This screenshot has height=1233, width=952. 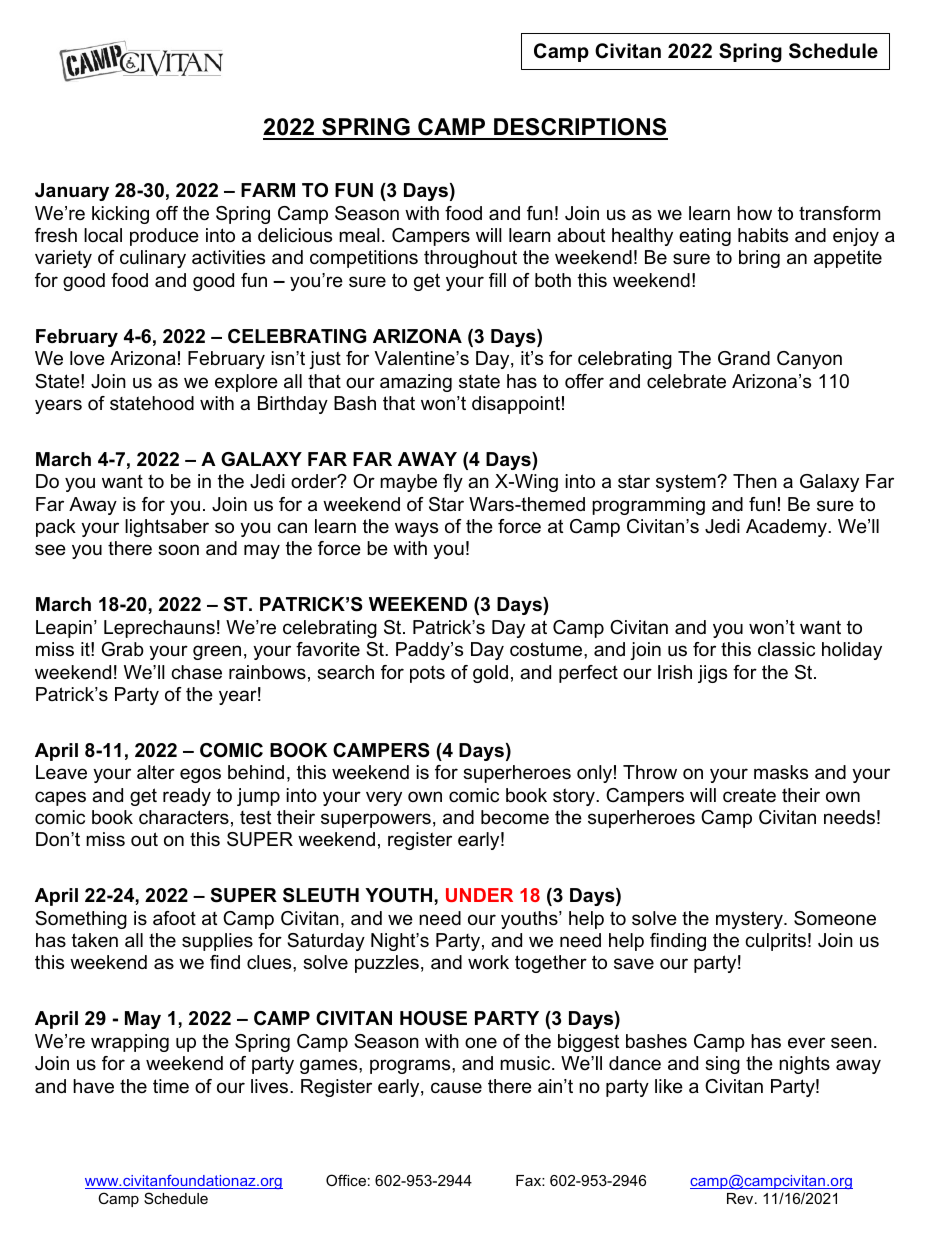 I want to click on Rev, so click(x=741, y=1198).
